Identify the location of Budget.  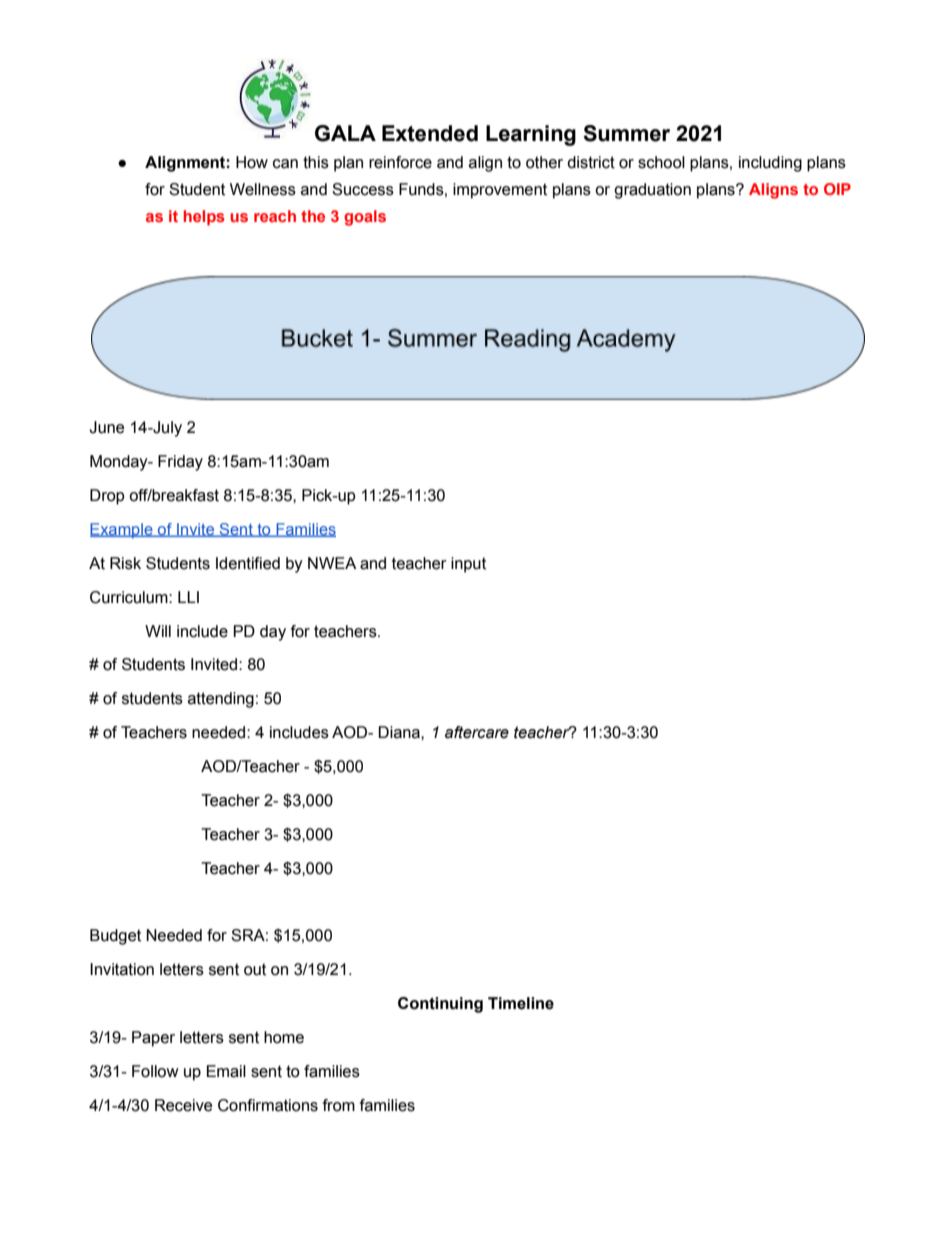
(115, 937).
